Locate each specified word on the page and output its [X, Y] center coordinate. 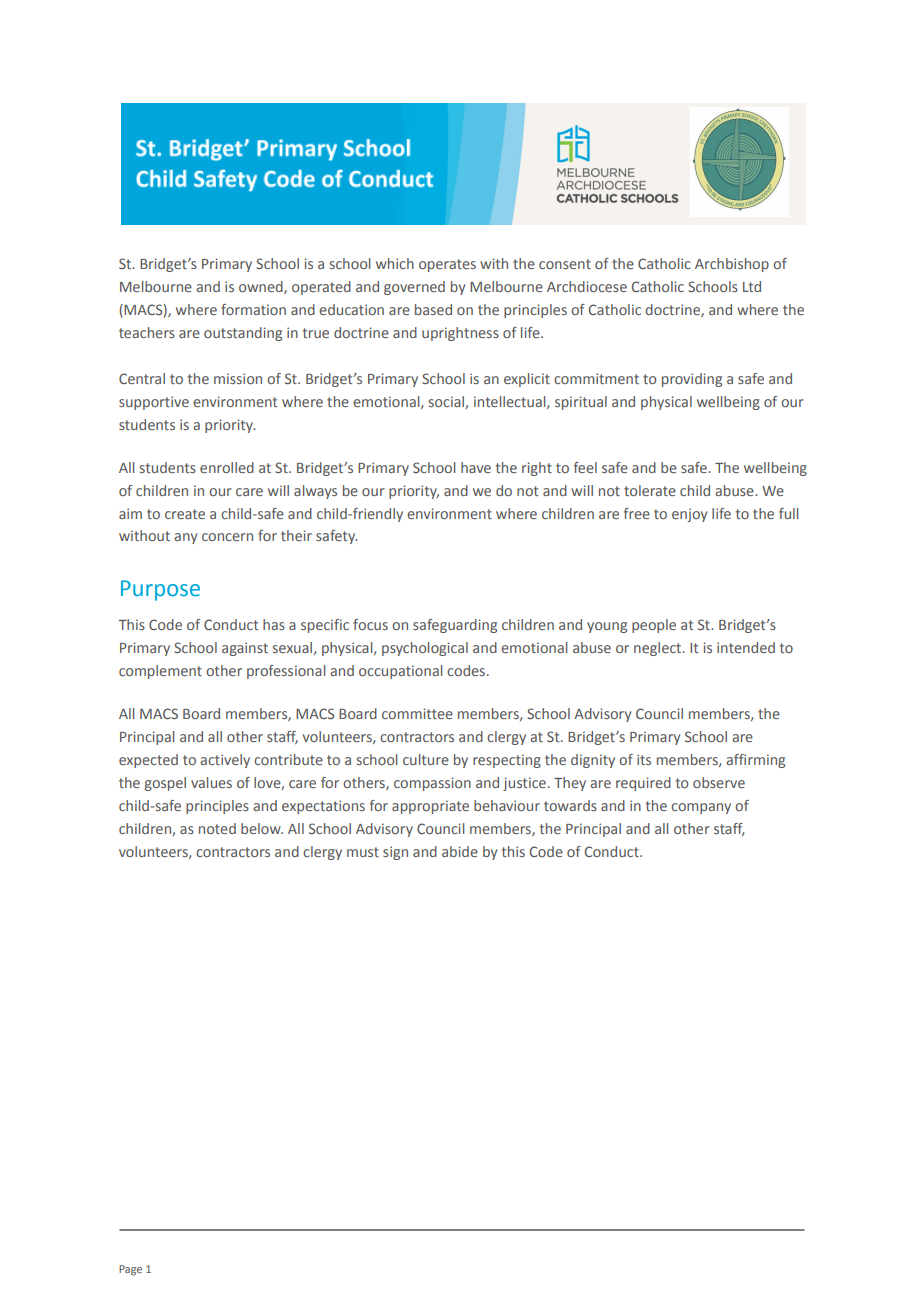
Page [130, 1270]
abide [460, 851]
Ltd [752, 286]
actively [225, 761]
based [433, 309]
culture [426, 759]
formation [253, 309]
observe [719, 782]
